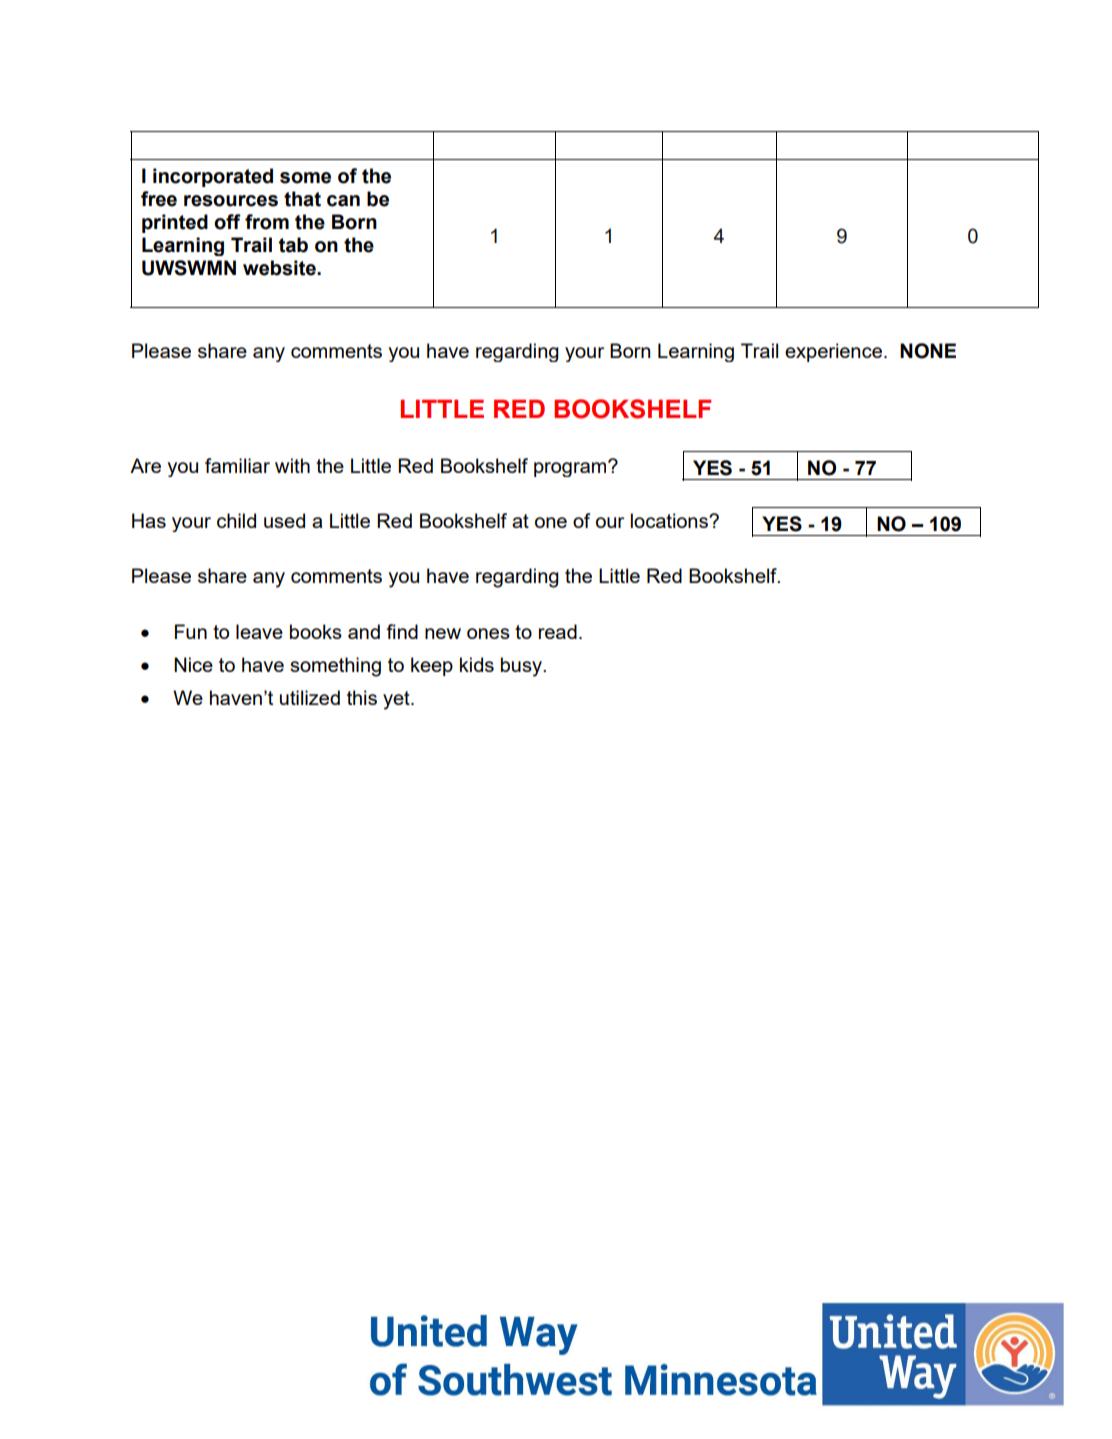 The image size is (1112, 1439). I want to click on website, so click(280, 268).
